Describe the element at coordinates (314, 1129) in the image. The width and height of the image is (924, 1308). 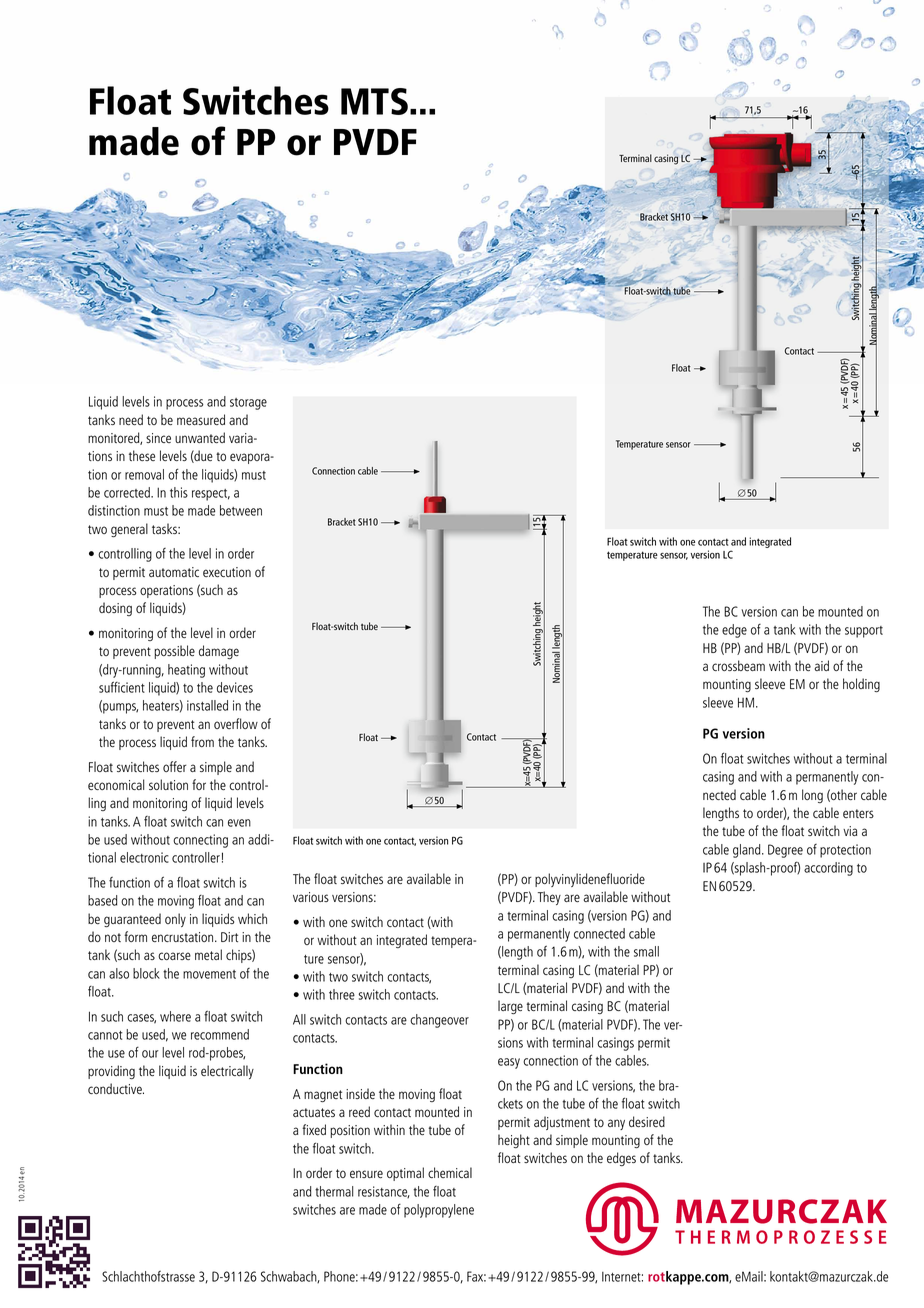
I see `fixed` at that location.
